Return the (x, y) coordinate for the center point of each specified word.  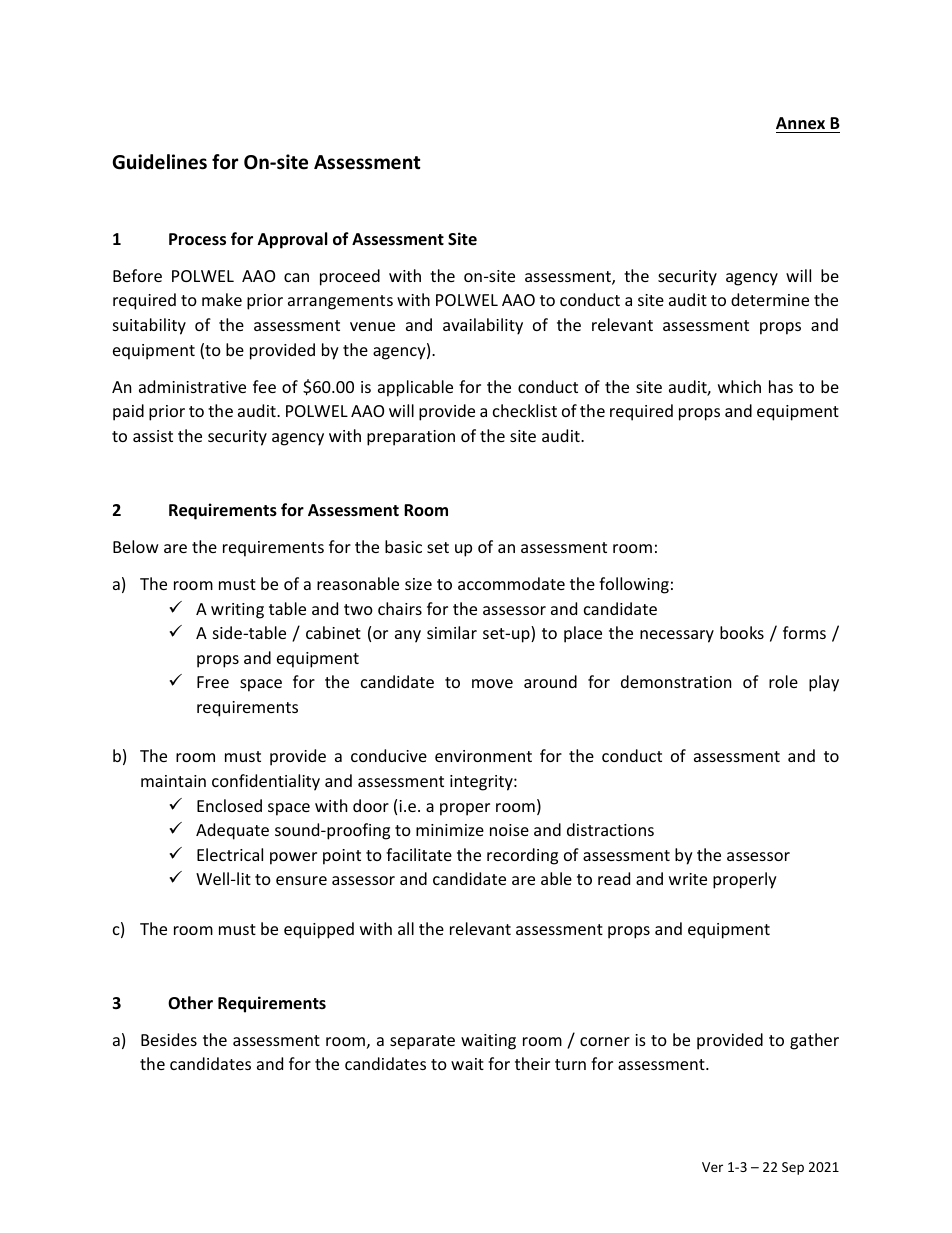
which (739, 386)
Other (190, 1003)
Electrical (230, 854)
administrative (192, 386)
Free (213, 682)
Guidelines (159, 162)
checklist (525, 410)
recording (522, 856)
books (742, 632)
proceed (350, 277)
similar (452, 632)
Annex (800, 123)
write (688, 879)
